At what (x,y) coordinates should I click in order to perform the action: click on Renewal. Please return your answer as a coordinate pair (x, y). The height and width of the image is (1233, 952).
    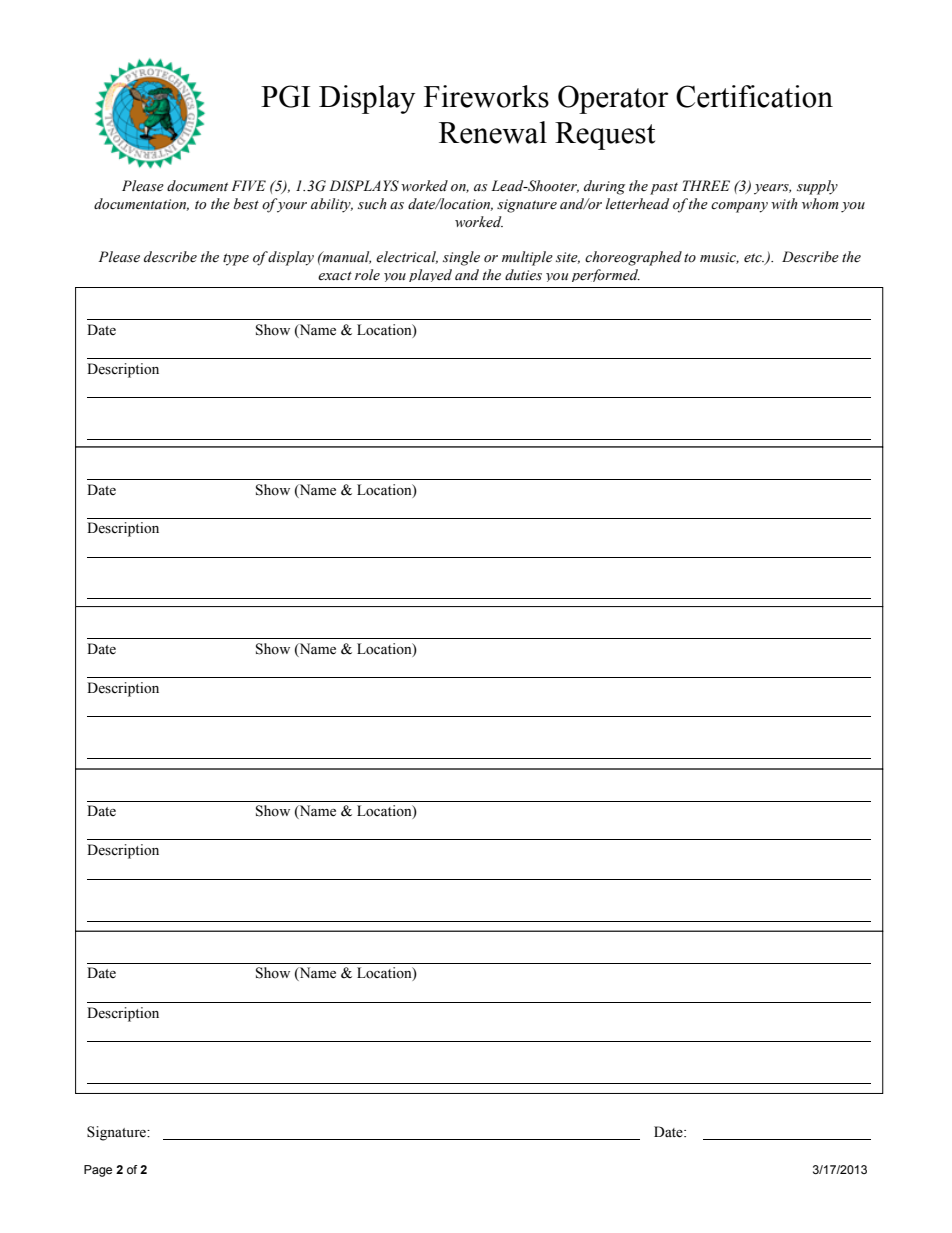
    Looking at the image, I should click on (493, 132).
